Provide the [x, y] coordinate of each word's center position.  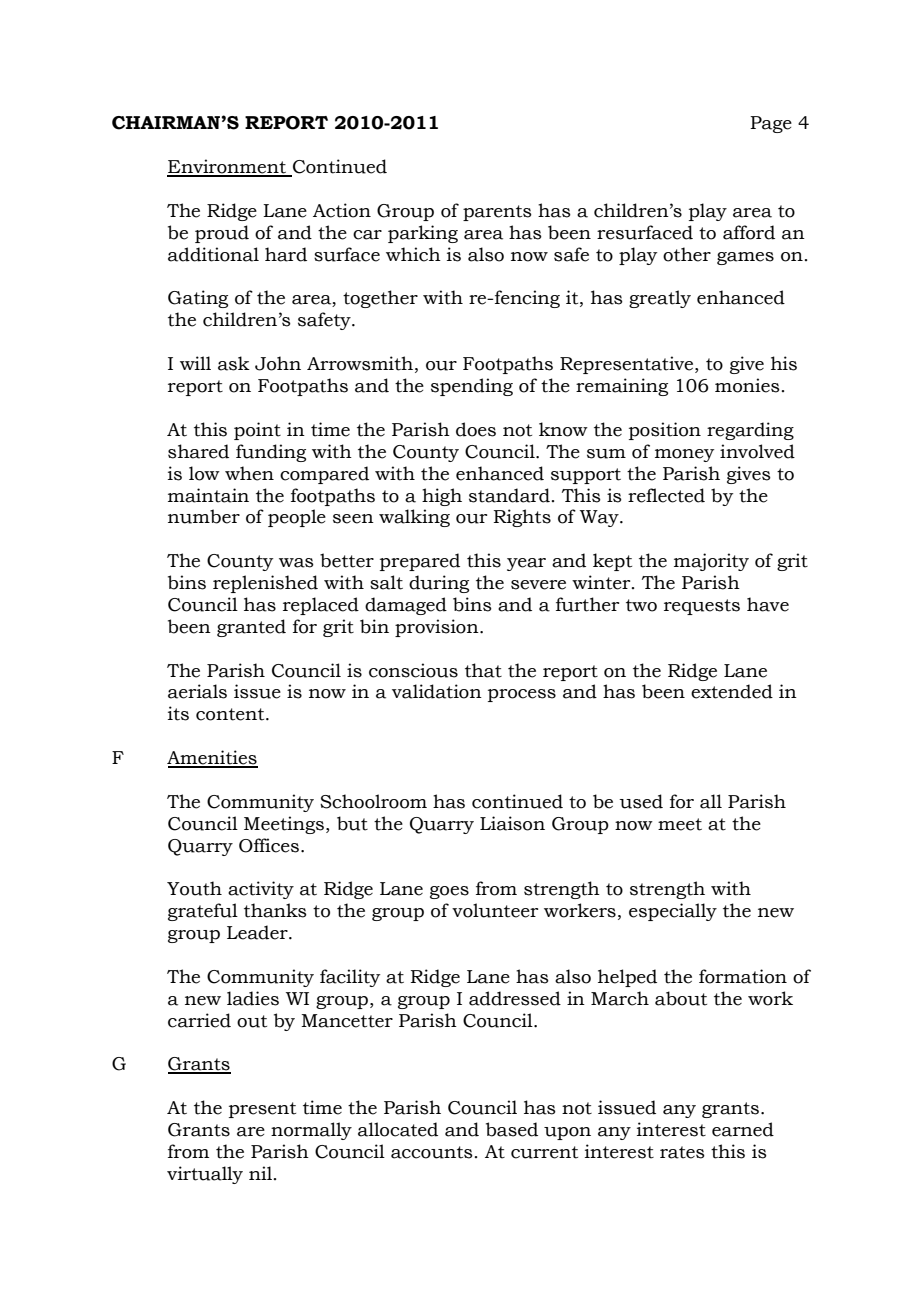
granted [251, 628]
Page [771, 124]
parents [497, 213]
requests [702, 607]
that [483, 670]
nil [260, 1173]
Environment [227, 167]
